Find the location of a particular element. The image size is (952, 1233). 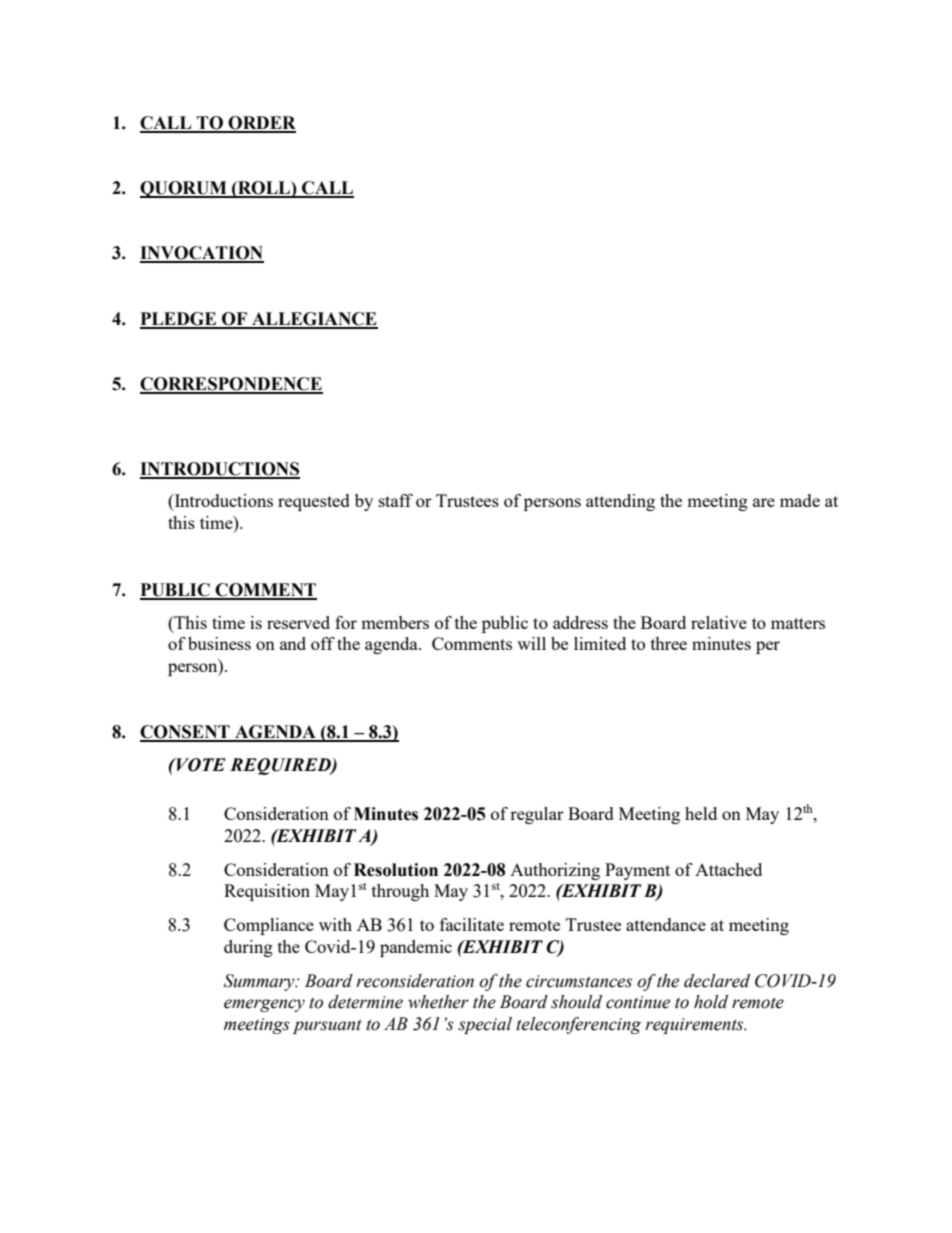

regular is located at coordinates (537, 815).
